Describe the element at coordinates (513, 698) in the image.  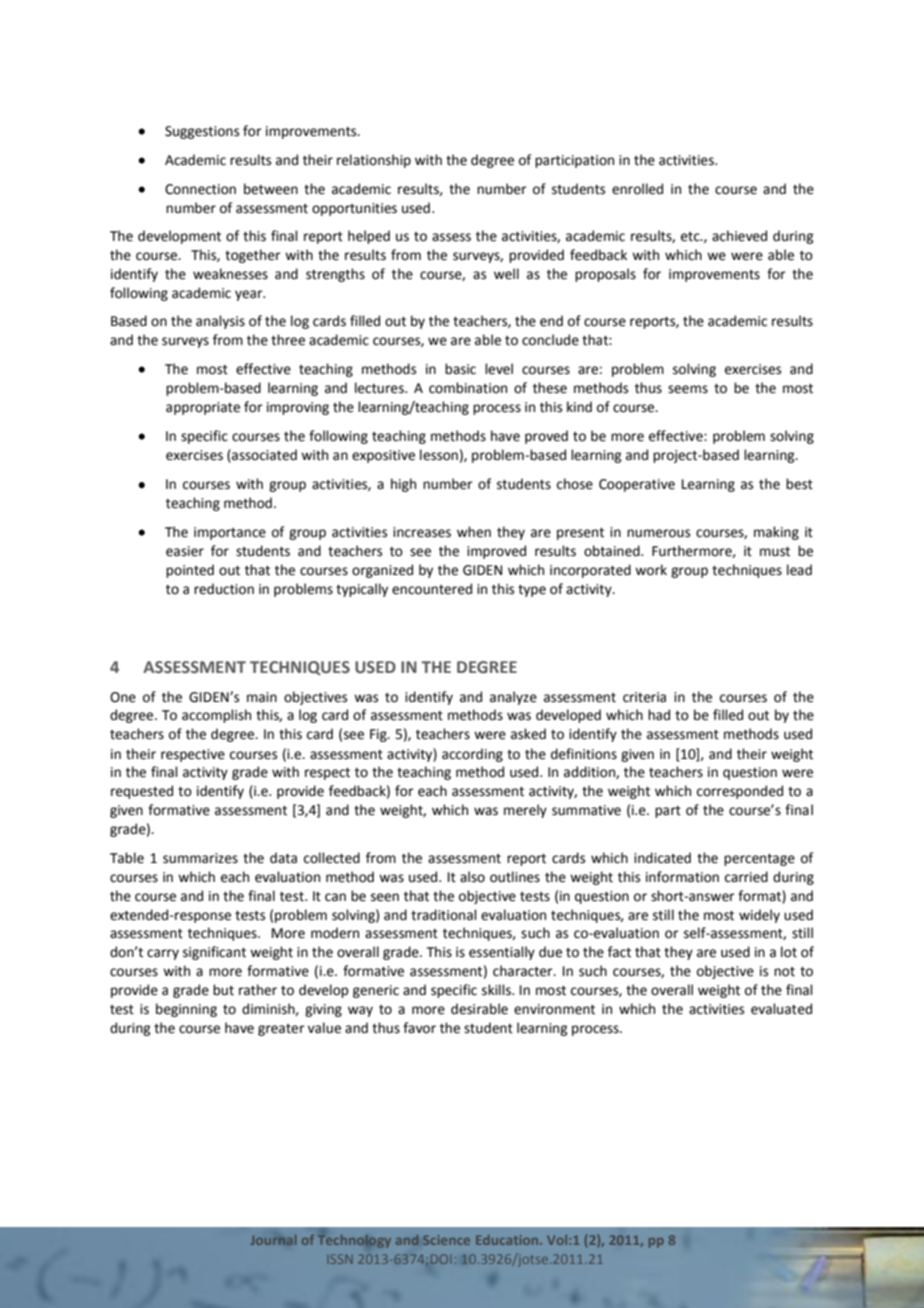
I see `analyze` at that location.
